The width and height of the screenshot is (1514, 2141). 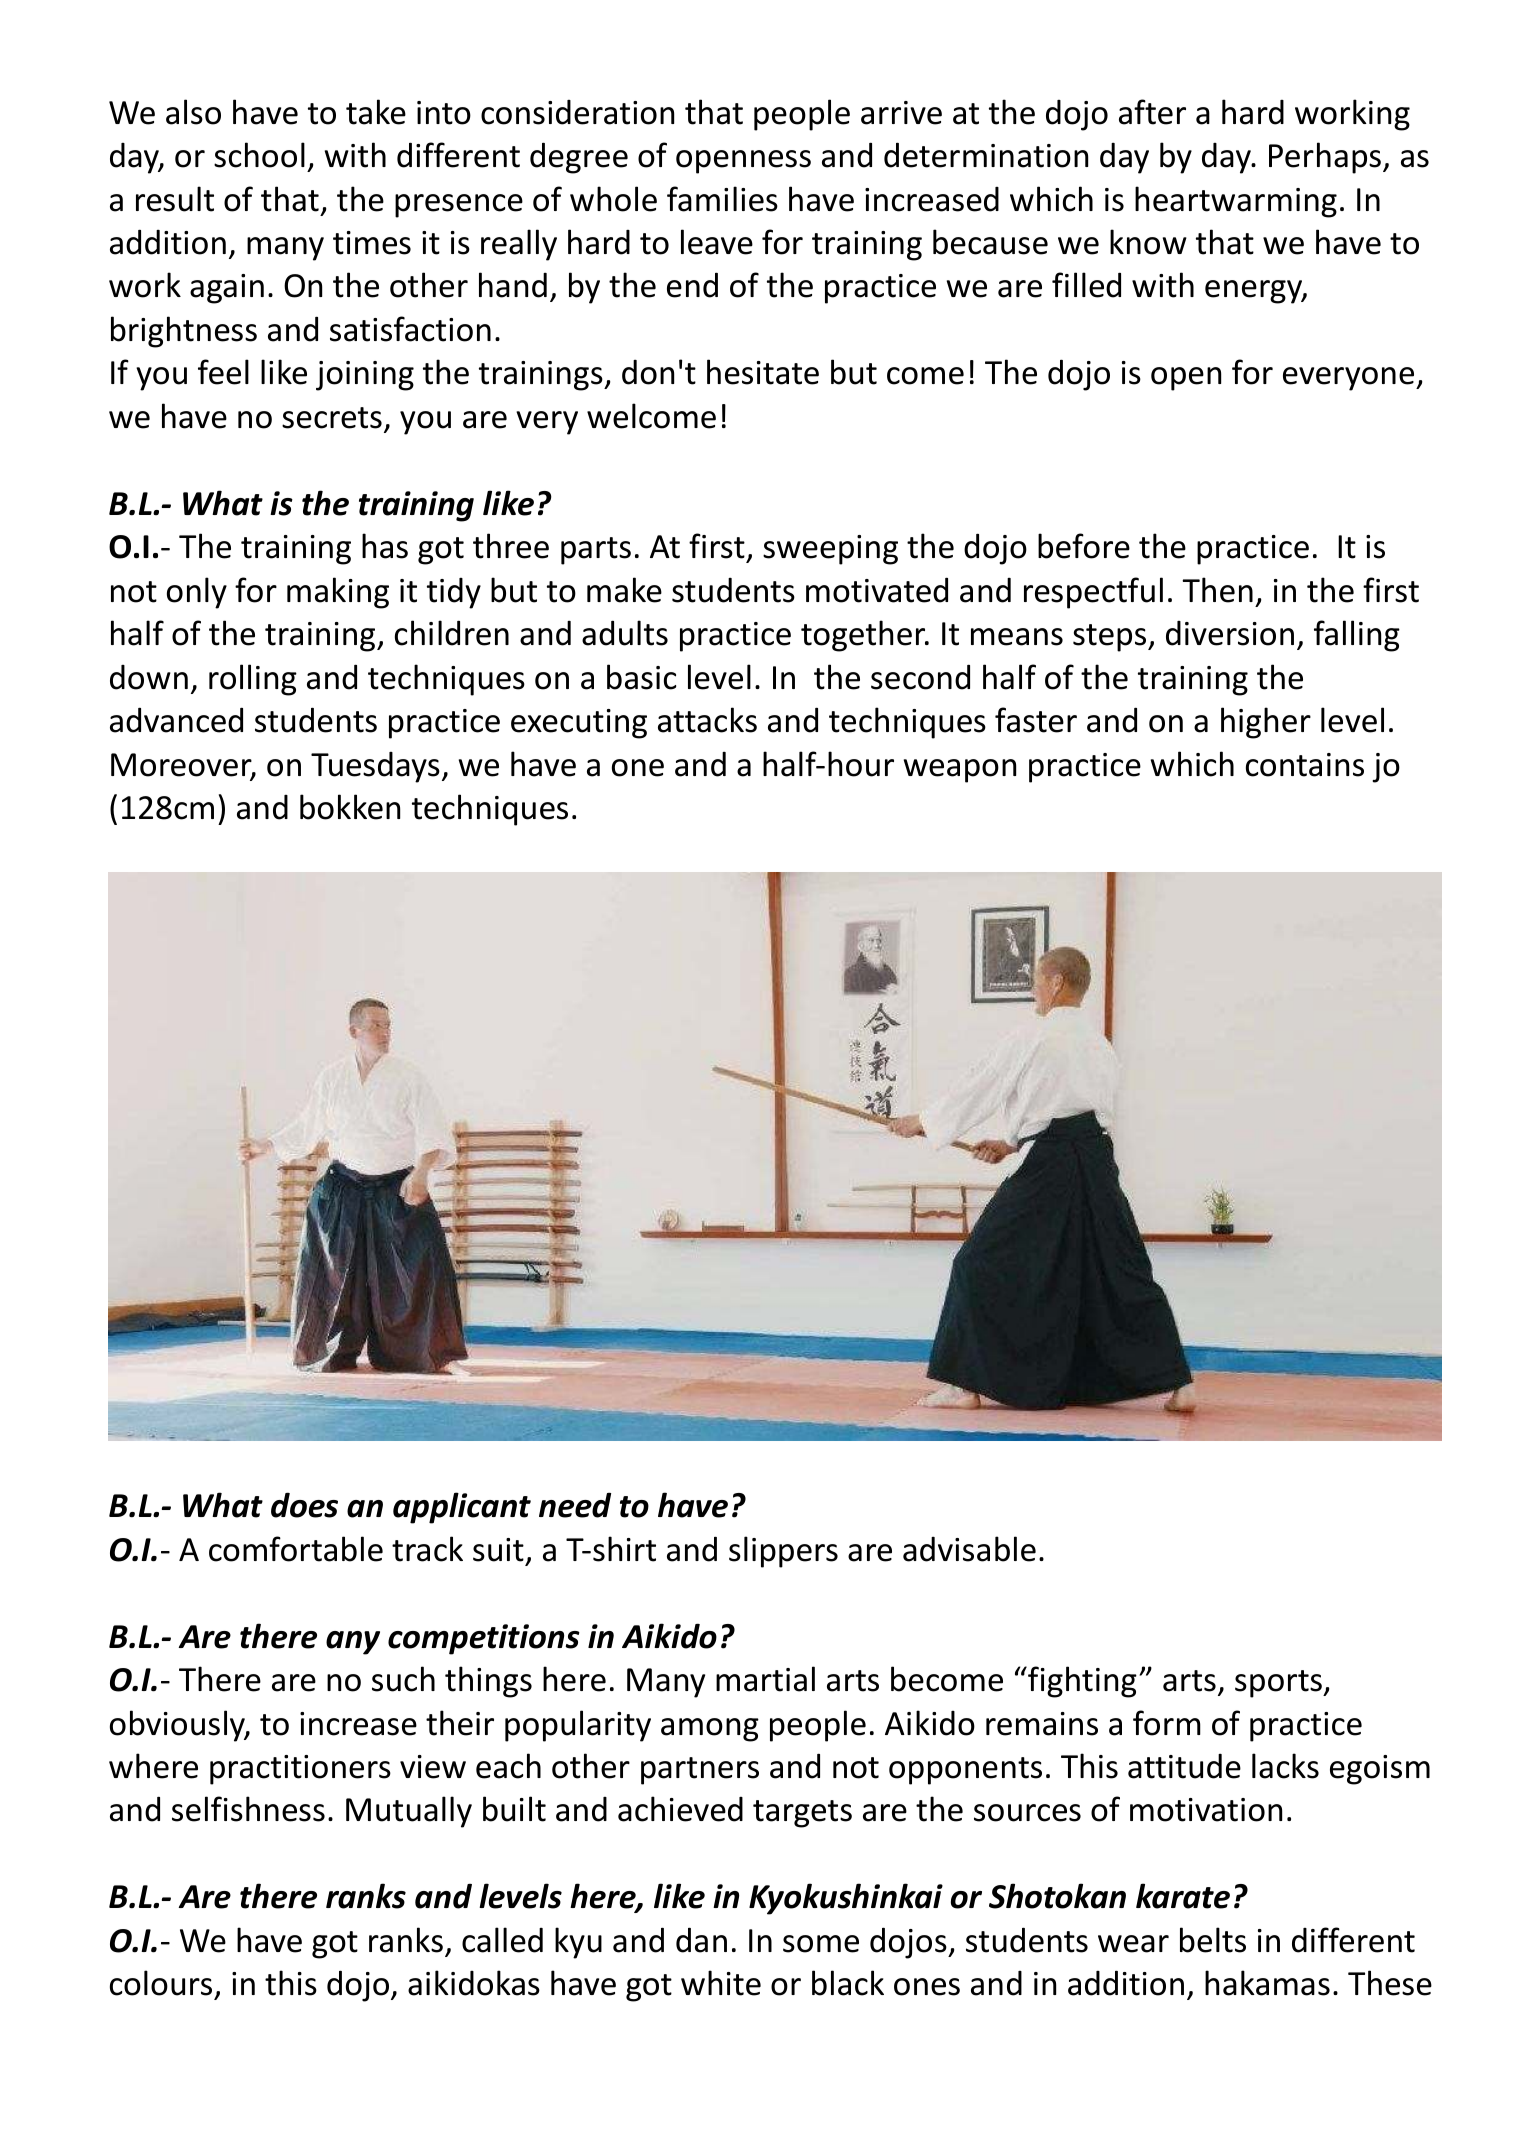 What do you see at coordinates (1213, 1940) in the screenshot?
I see `belts` at bounding box center [1213, 1940].
